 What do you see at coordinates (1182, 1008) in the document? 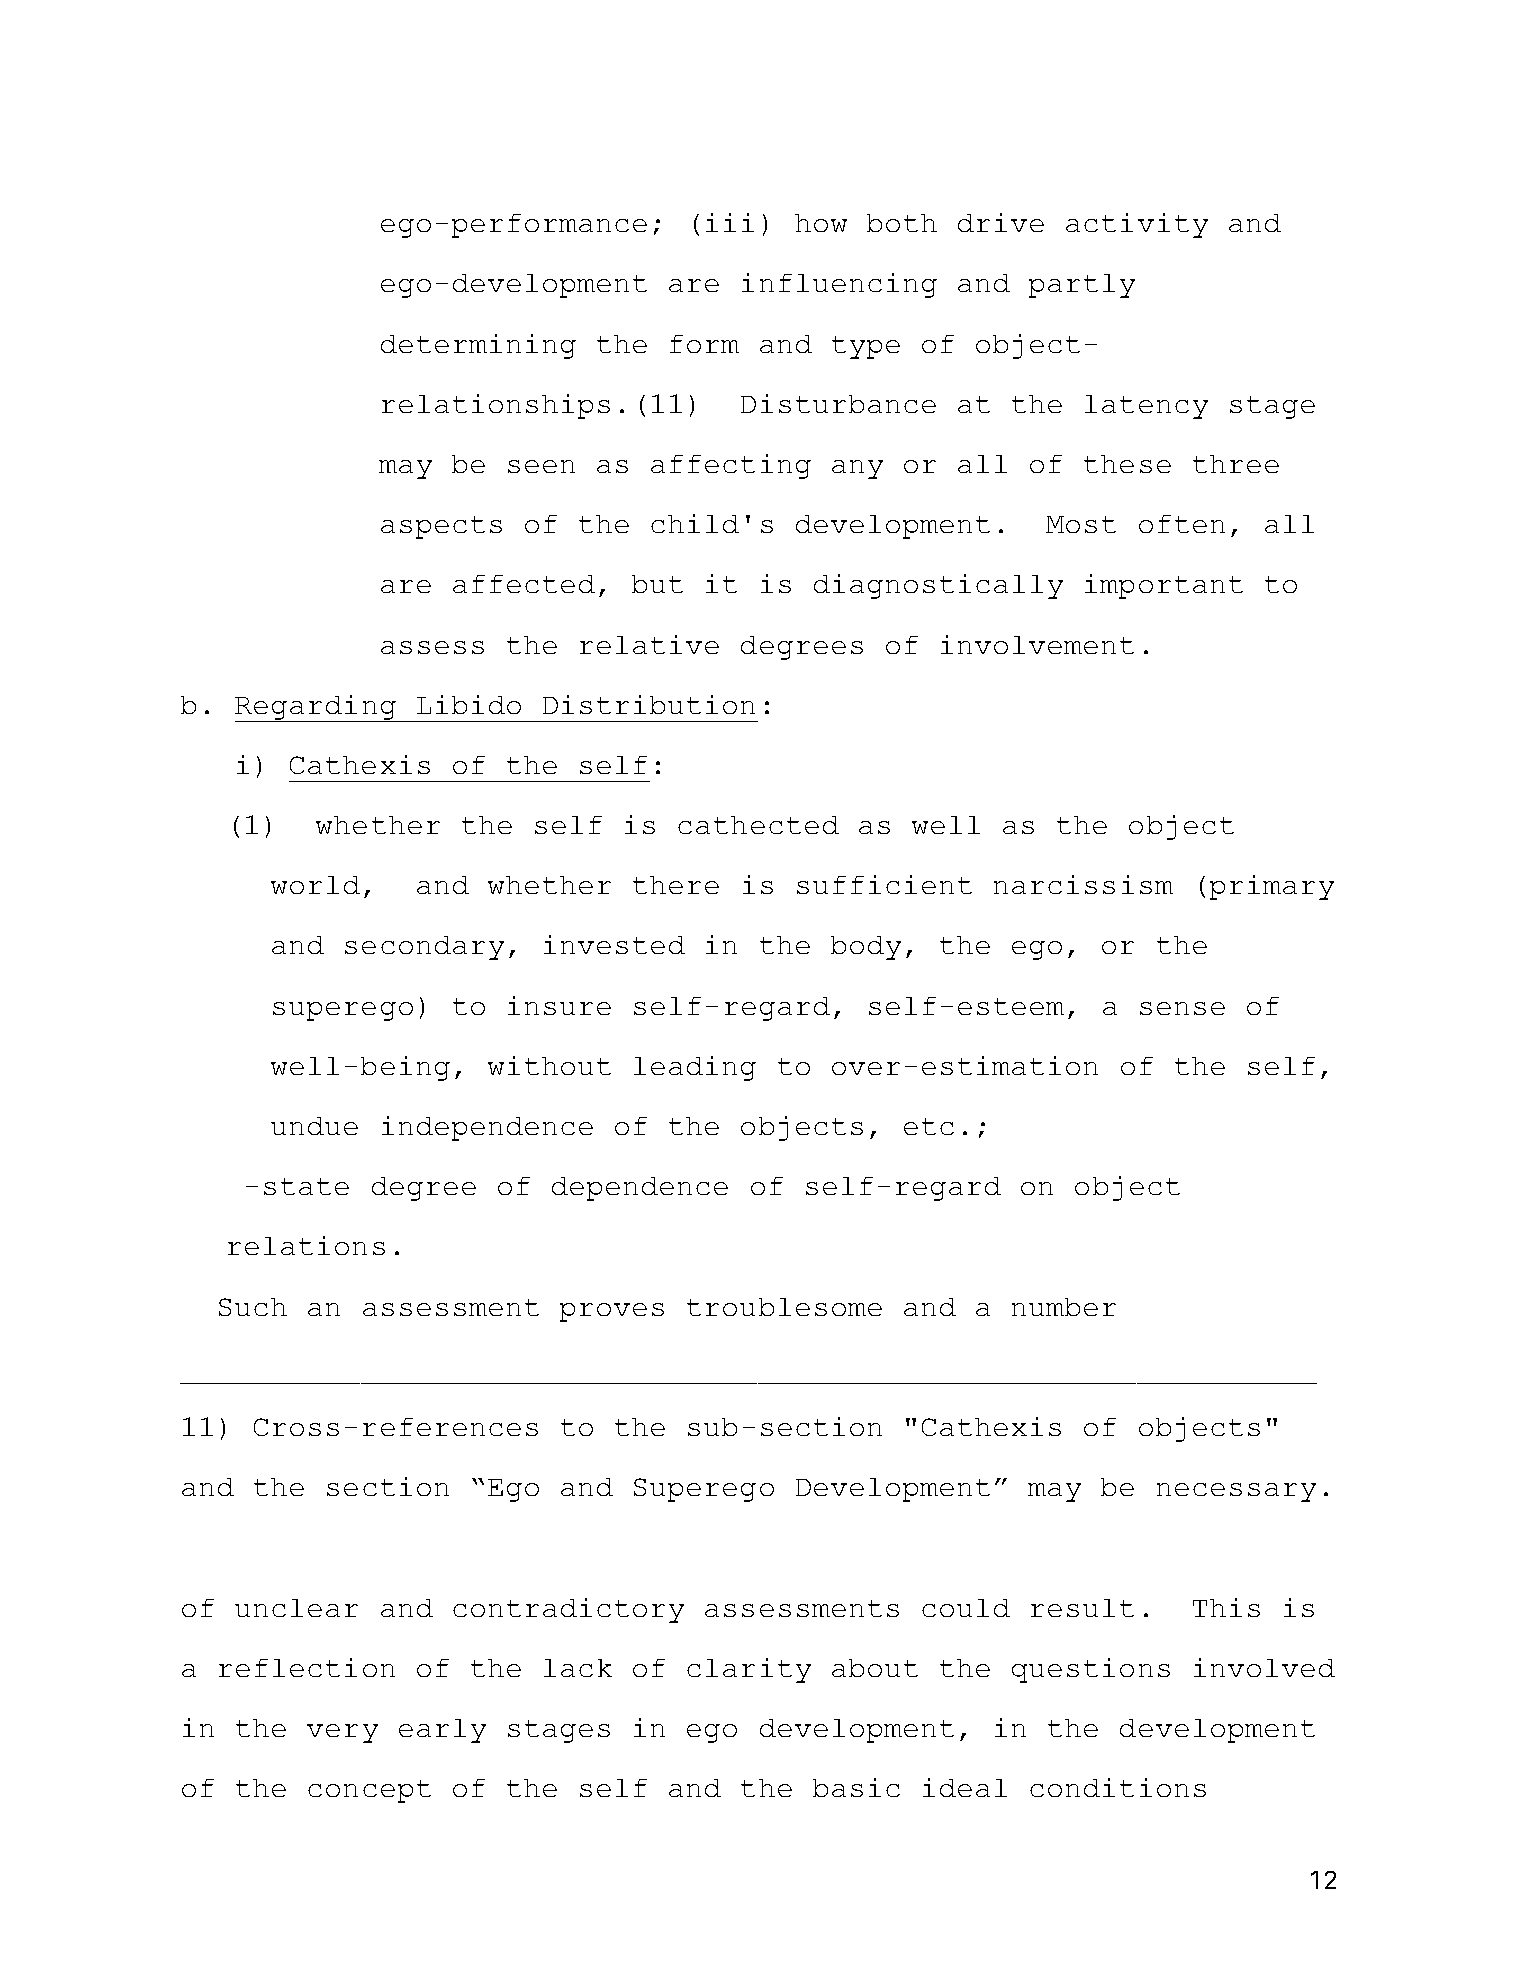
I see `sense` at bounding box center [1182, 1008].
